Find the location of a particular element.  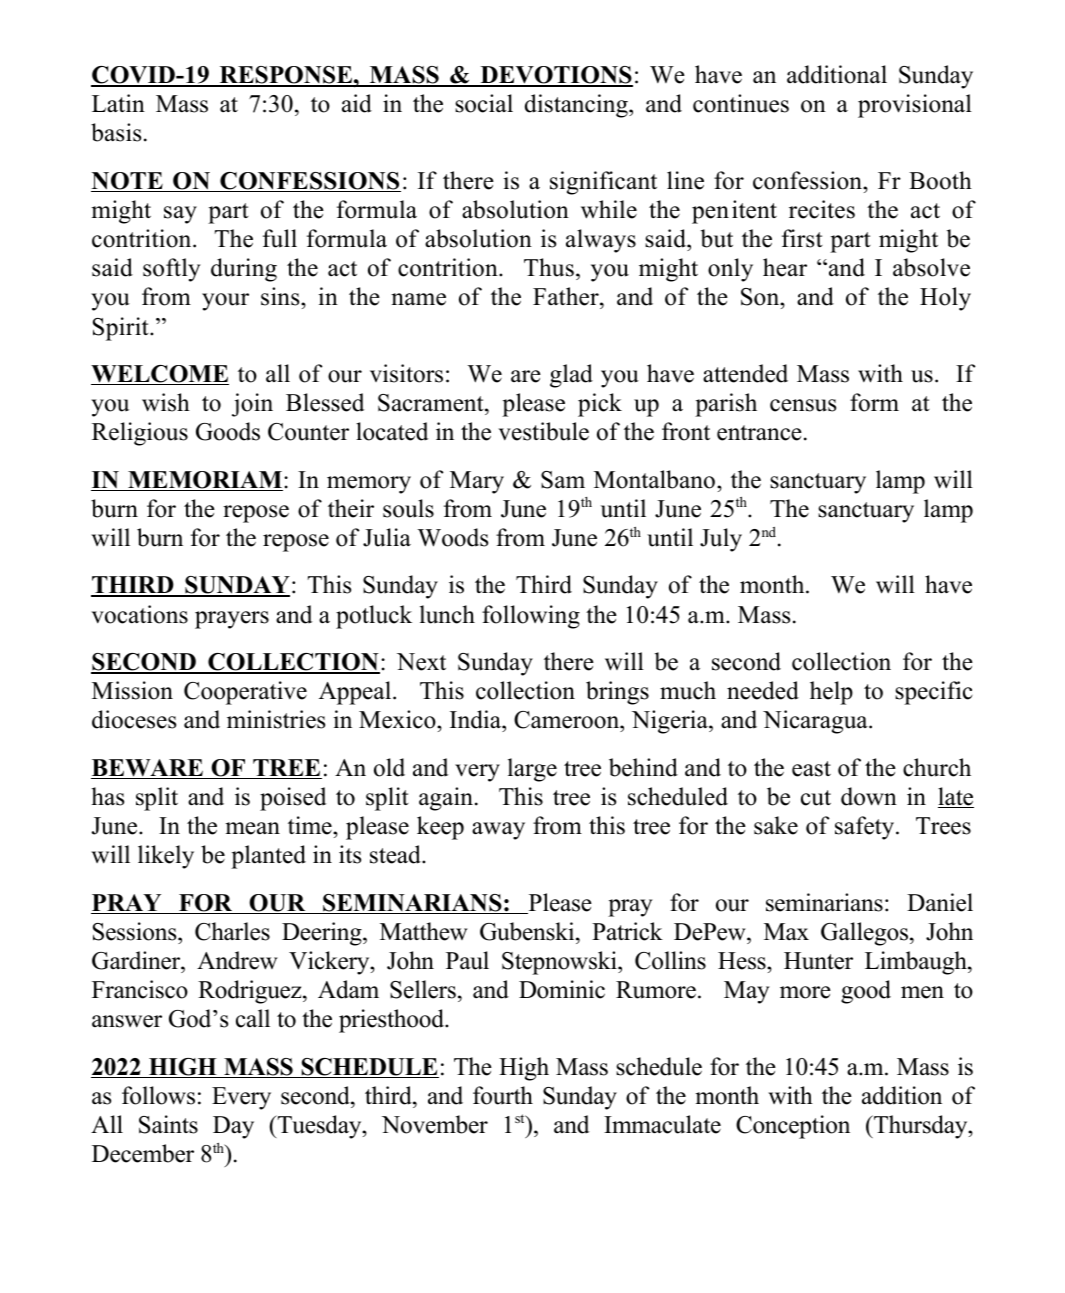

census is located at coordinates (803, 405).
